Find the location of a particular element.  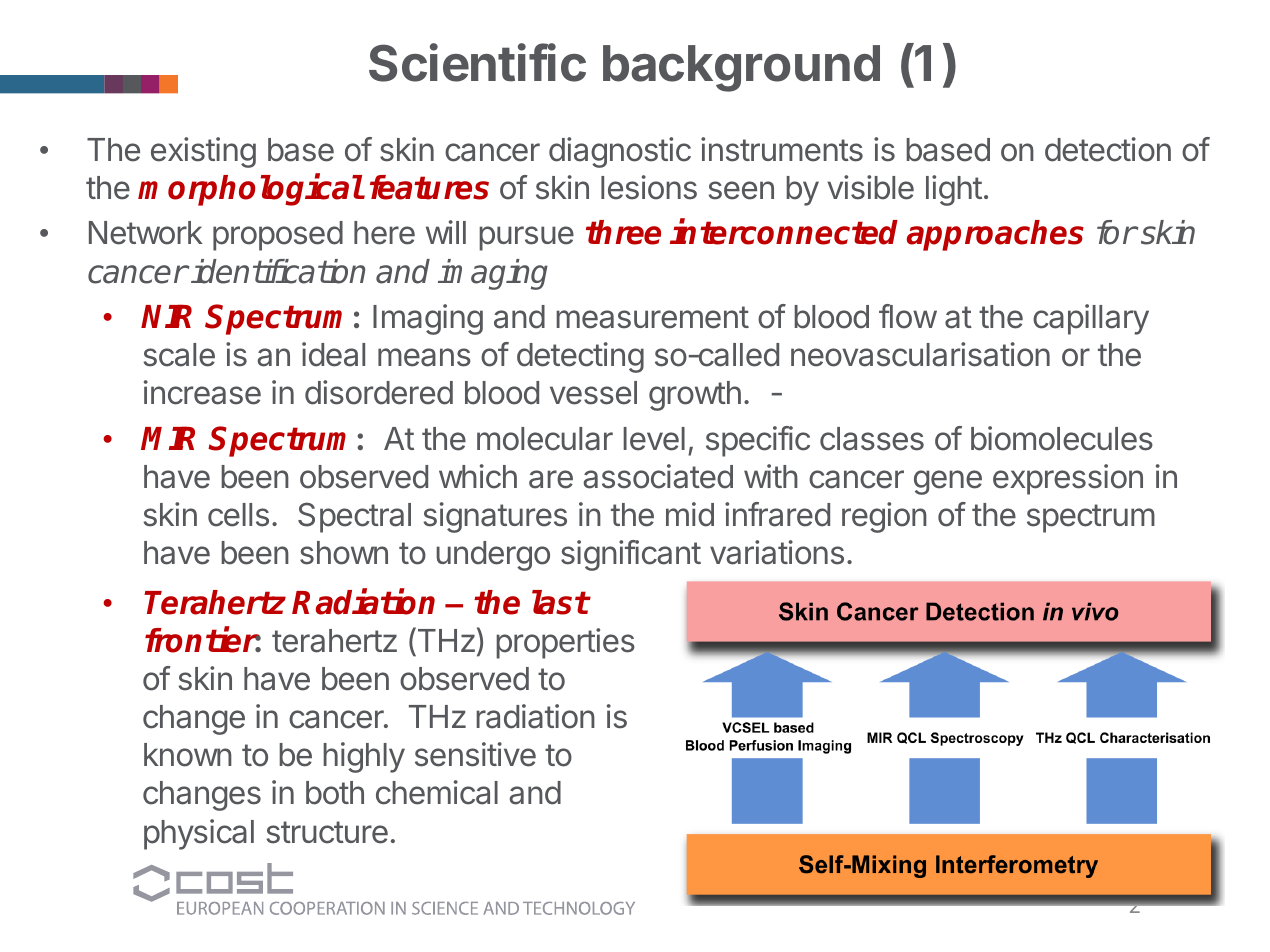

biomolecules is located at coordinates (1062, 438).
